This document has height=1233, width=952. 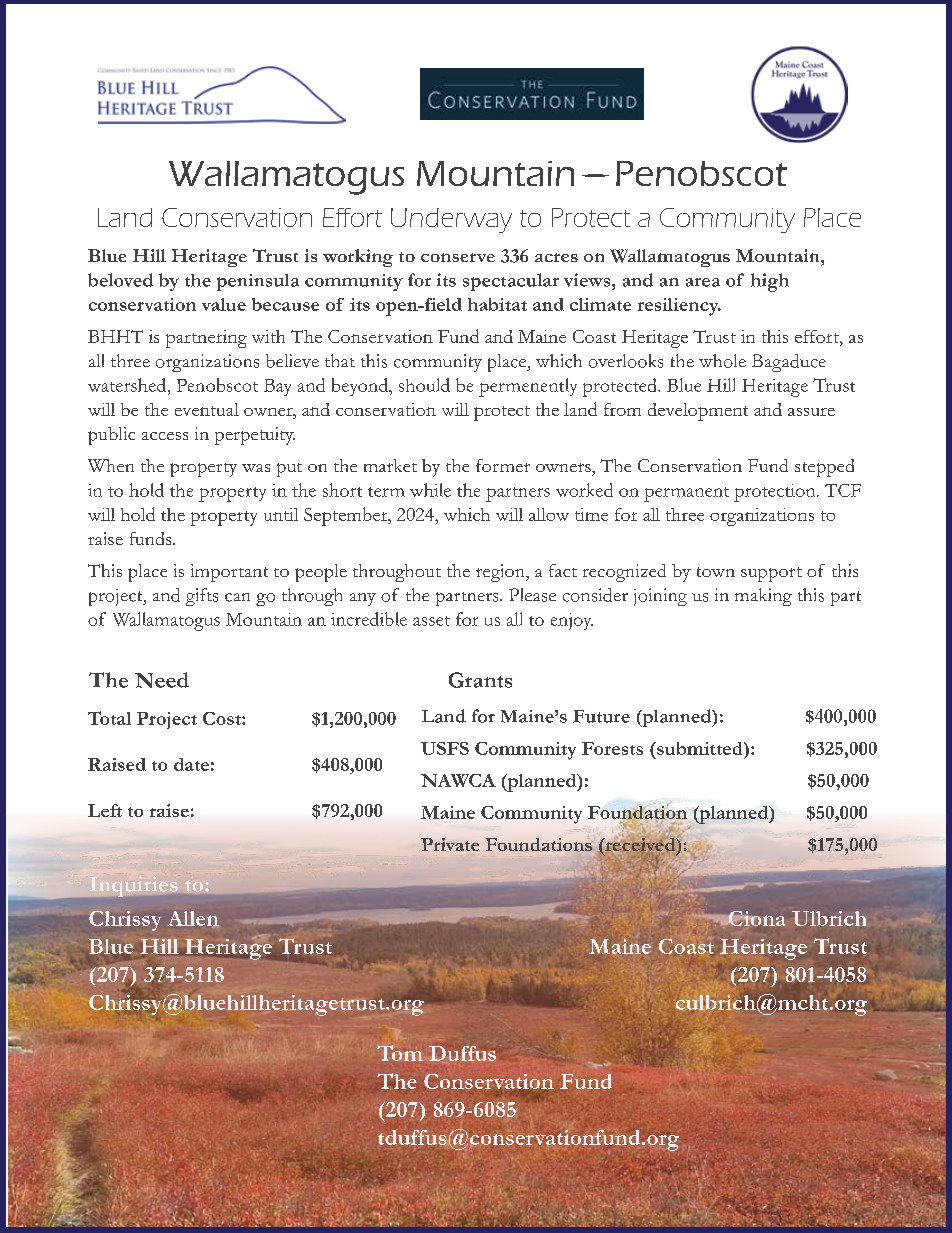 I want to click on conserve, so click(x=458, y=257).
